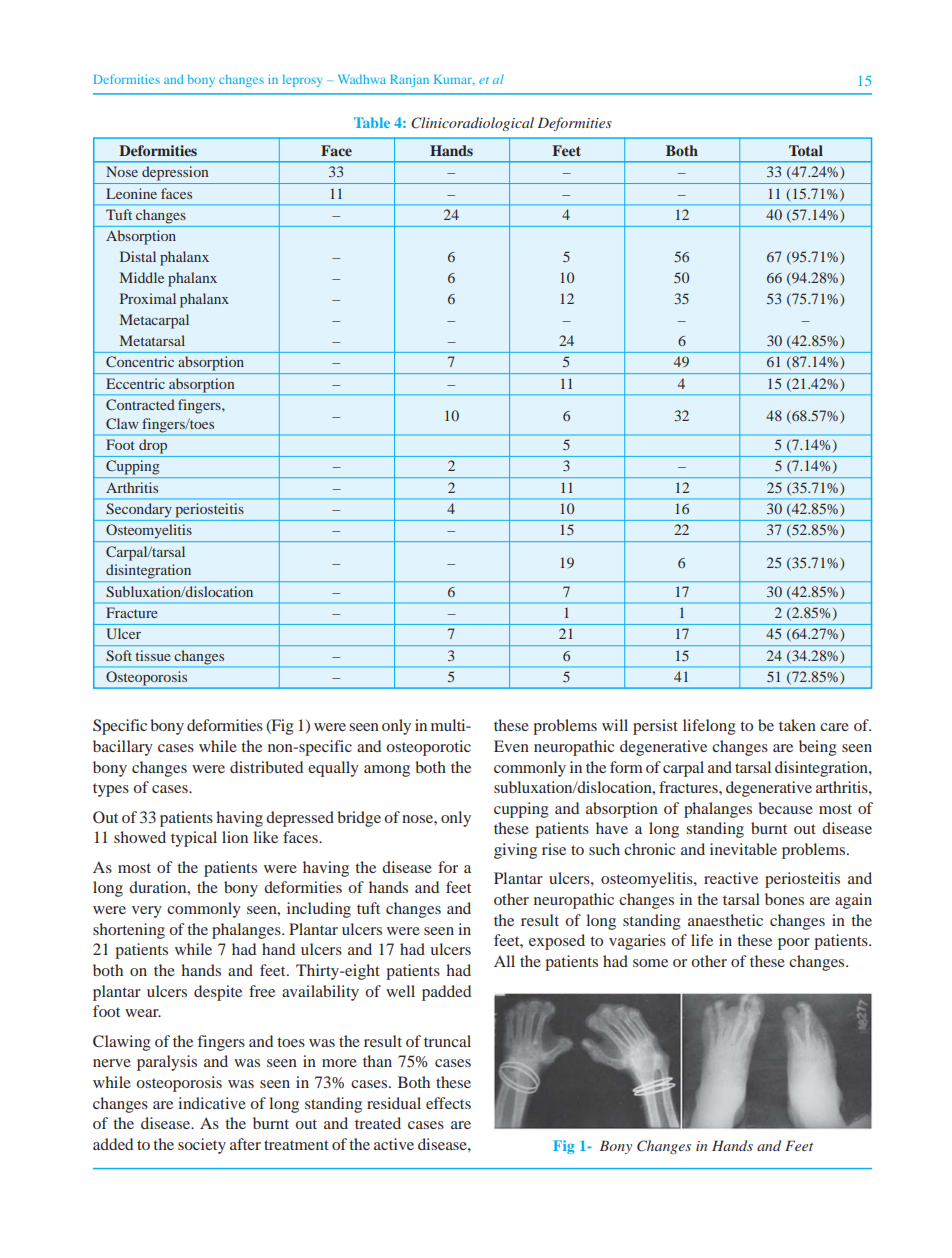 This screenshot has width=952, height=1258. Describe the element at coordinates (834, 727) in the screenshot. I see `care` at that location.
